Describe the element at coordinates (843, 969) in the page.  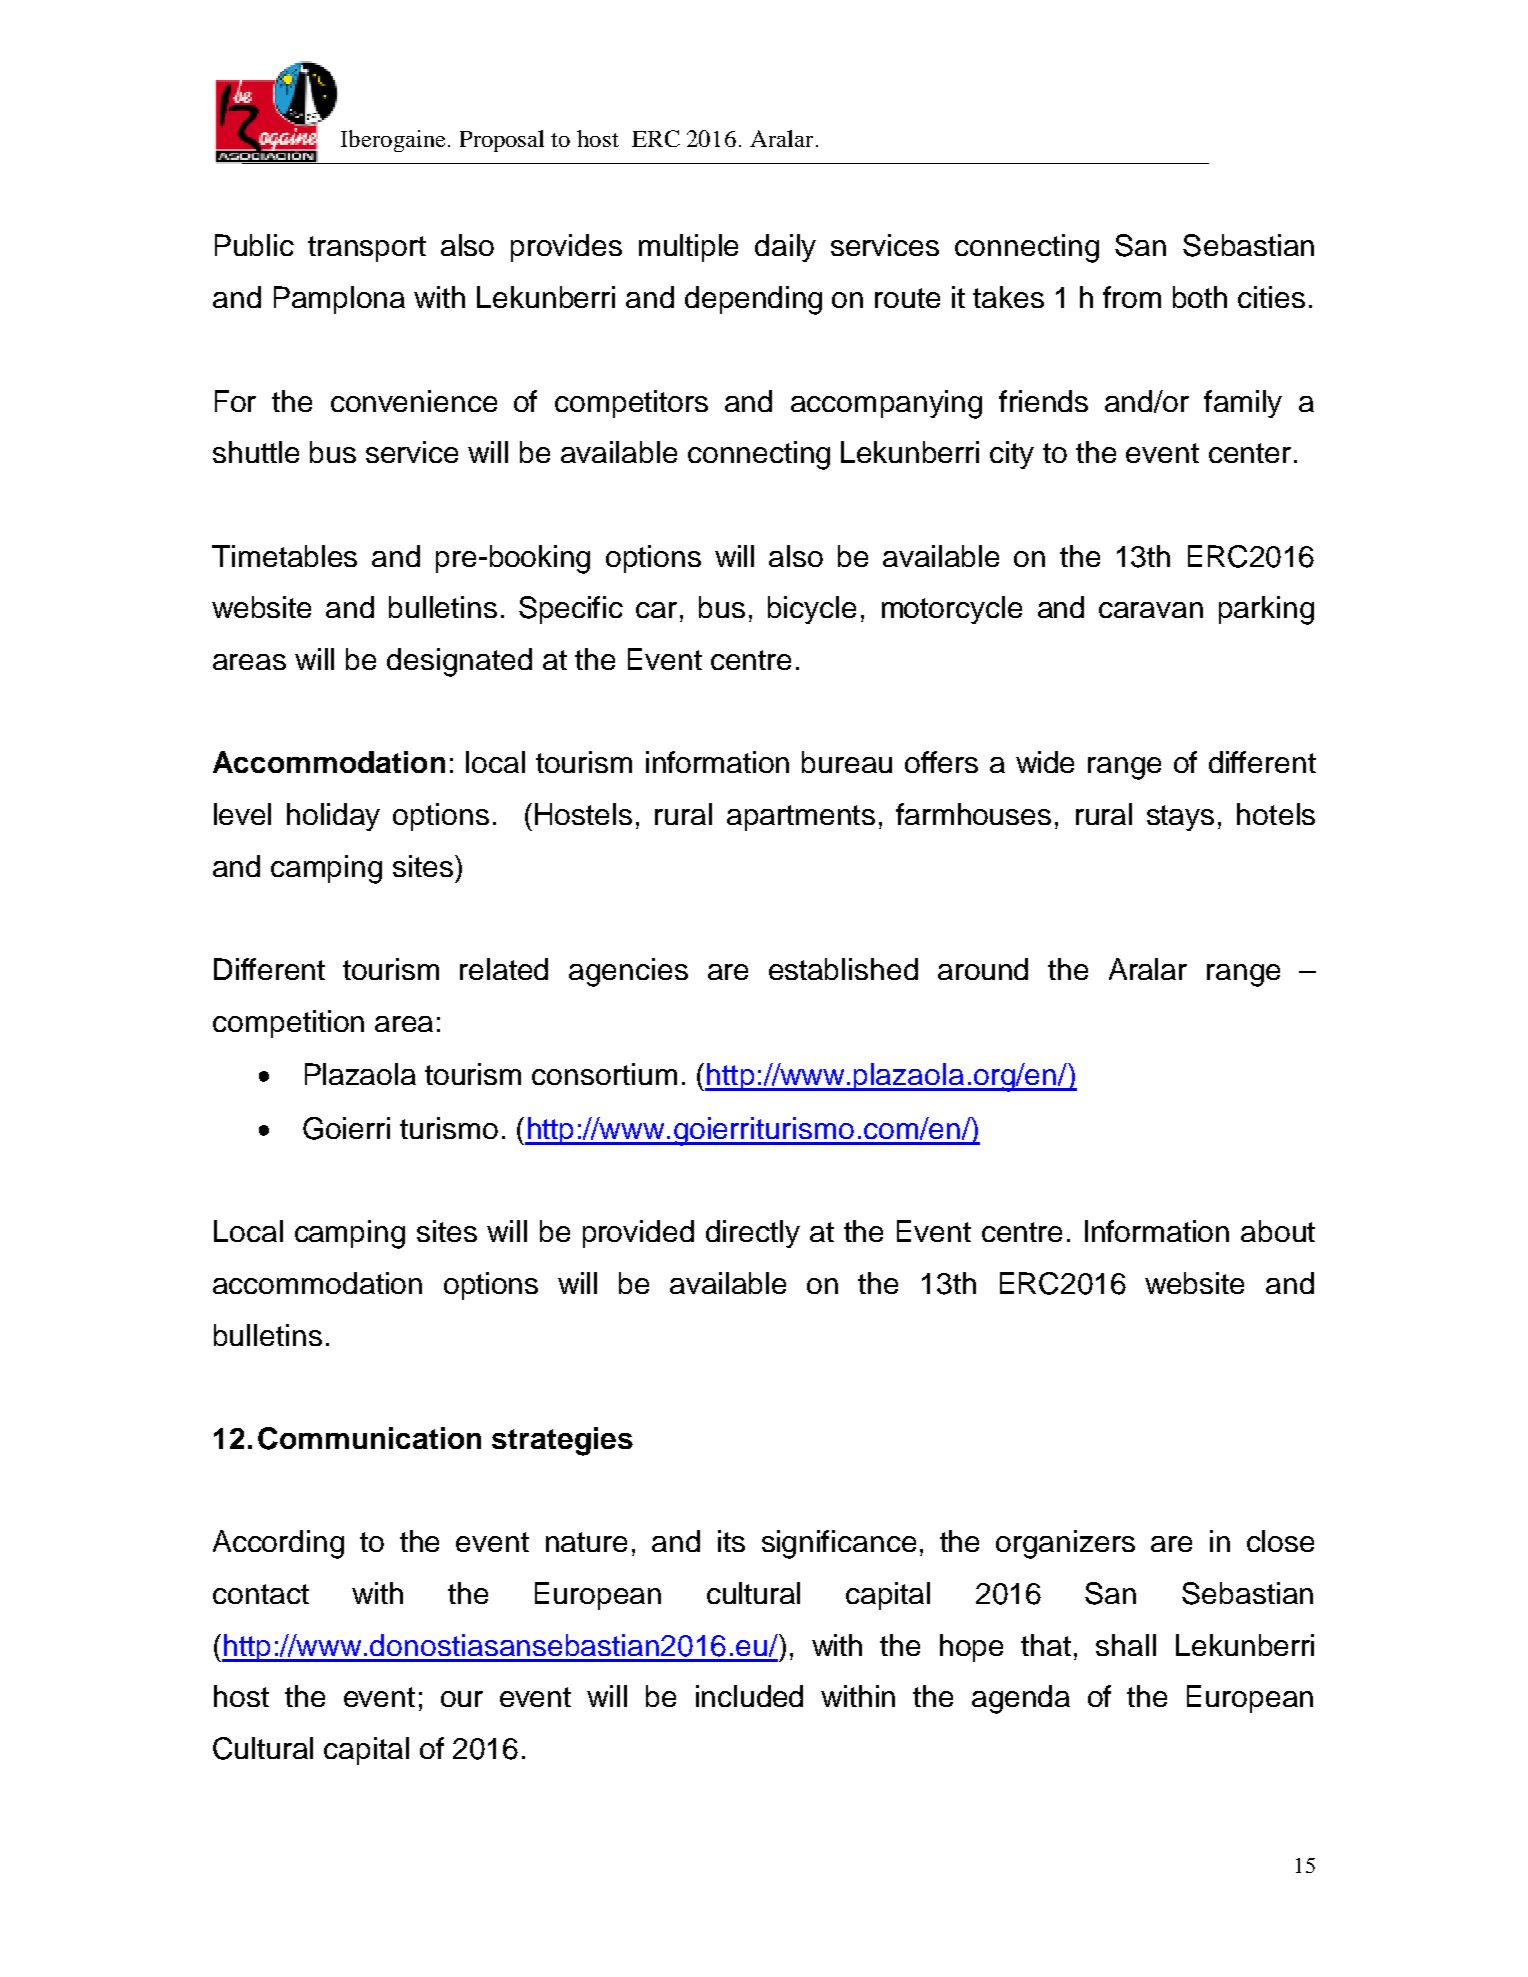
I see `established` at that location.
